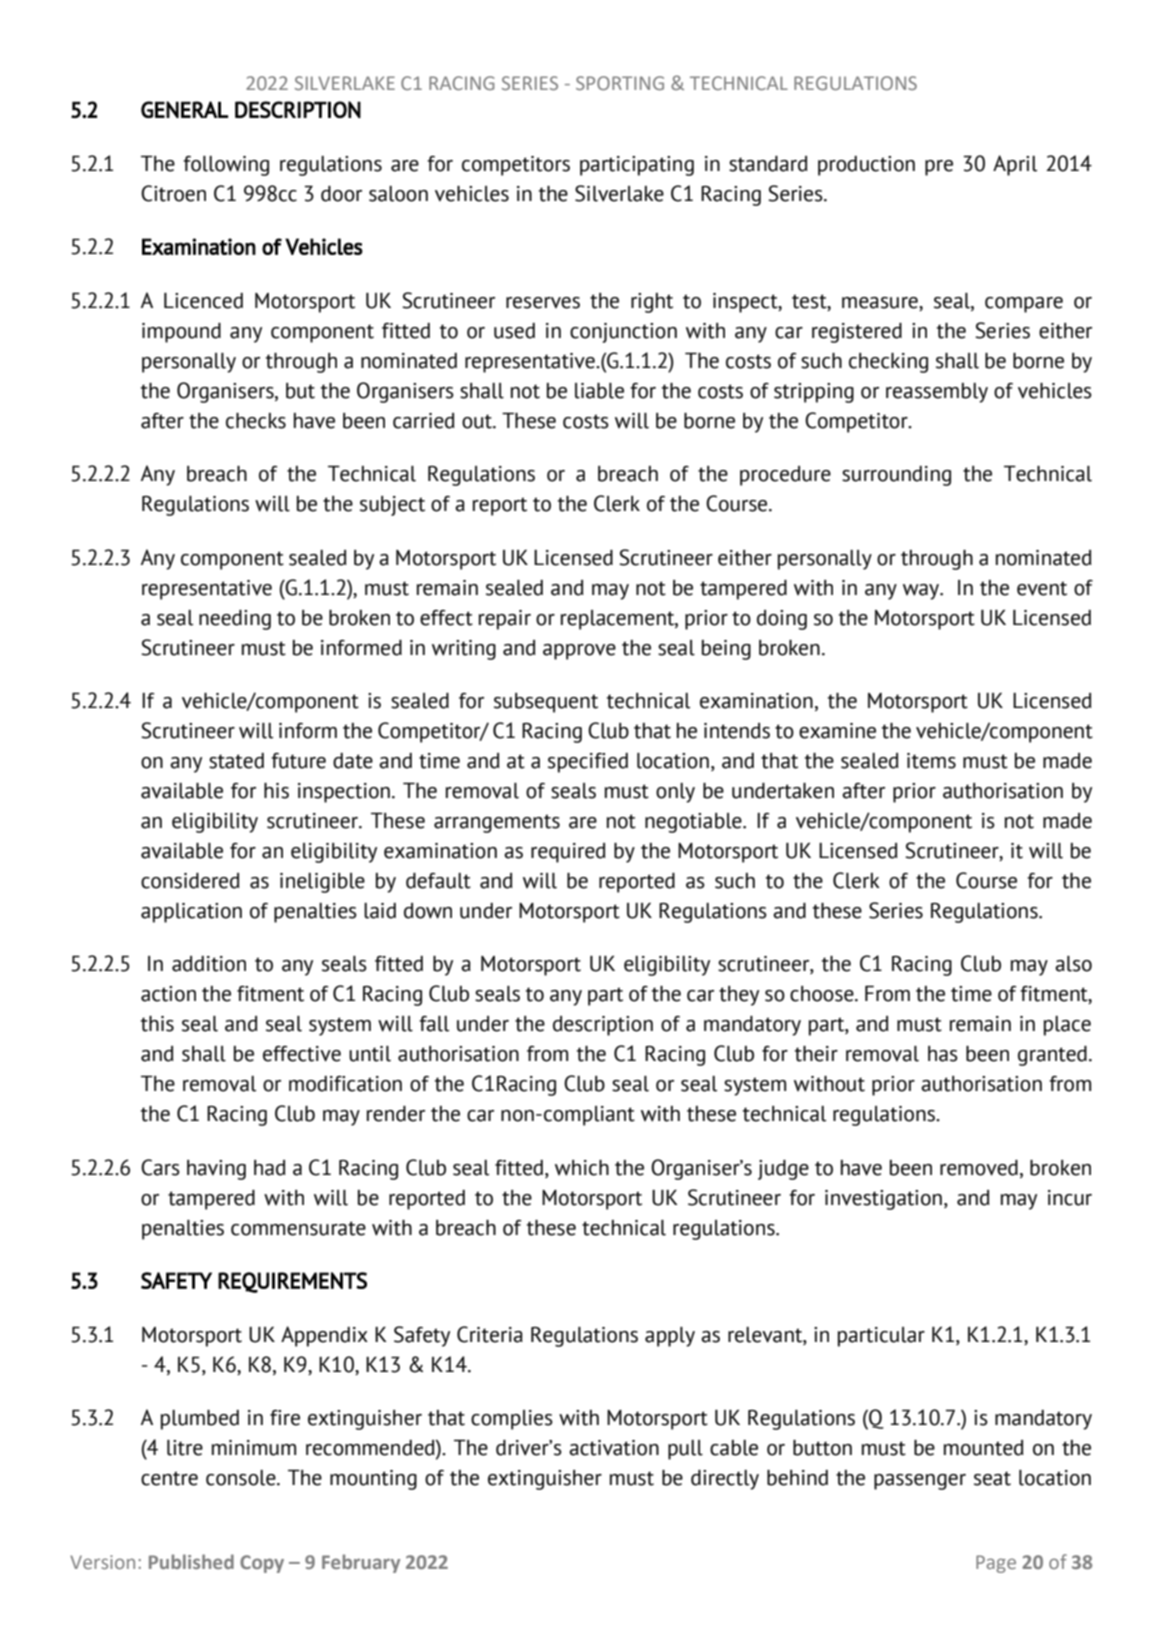 Image resolution: width=1163 pixels, height=1644 pixels. Describe the element at coordinates (620, 83) in the screenshot. I see `SPORTING` at that location.
